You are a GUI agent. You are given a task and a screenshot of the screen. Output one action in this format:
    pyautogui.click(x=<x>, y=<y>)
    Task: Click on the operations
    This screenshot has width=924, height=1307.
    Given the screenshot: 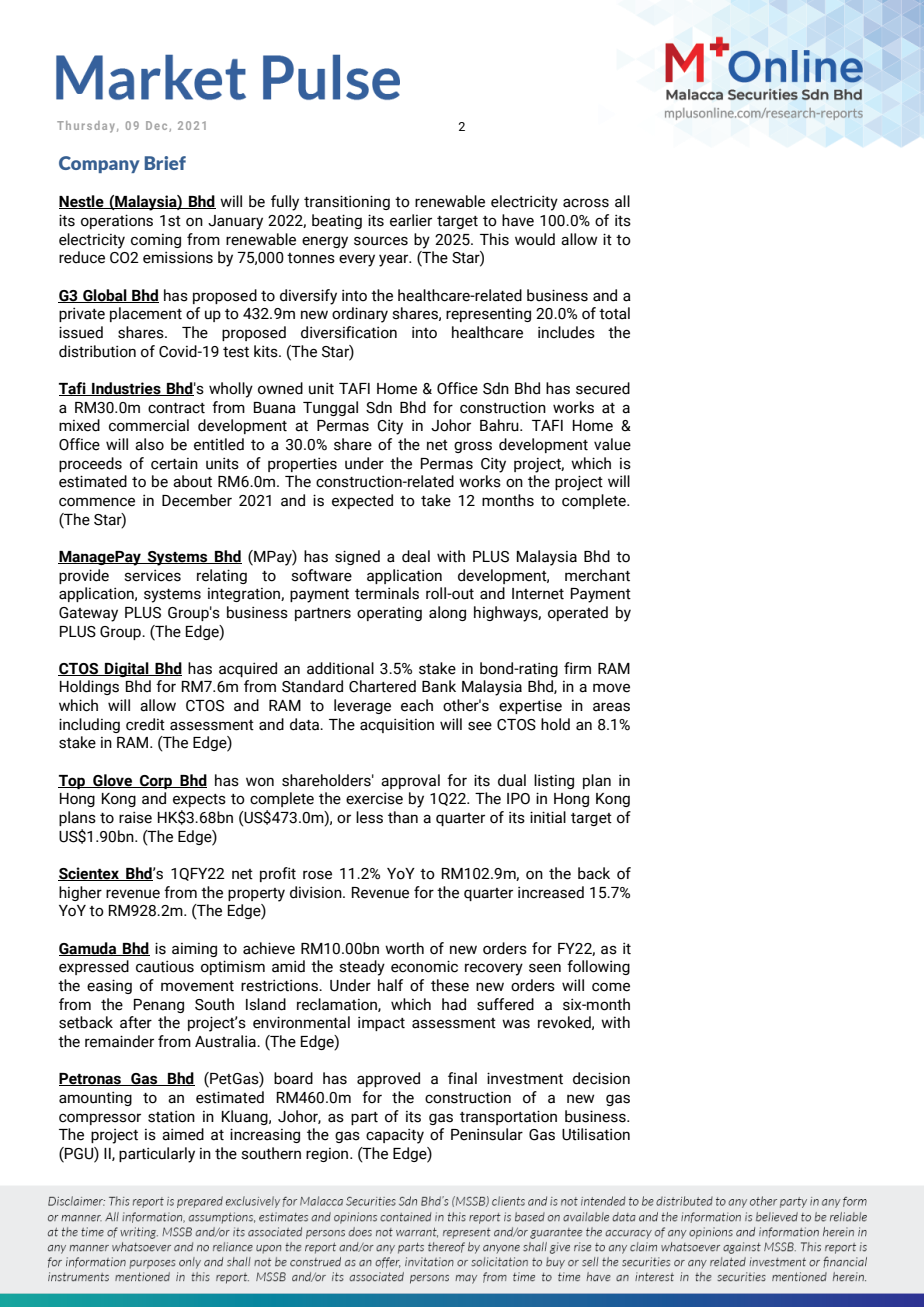 What is the action you would take?
    pyautogui.click(x=117, y=221)
